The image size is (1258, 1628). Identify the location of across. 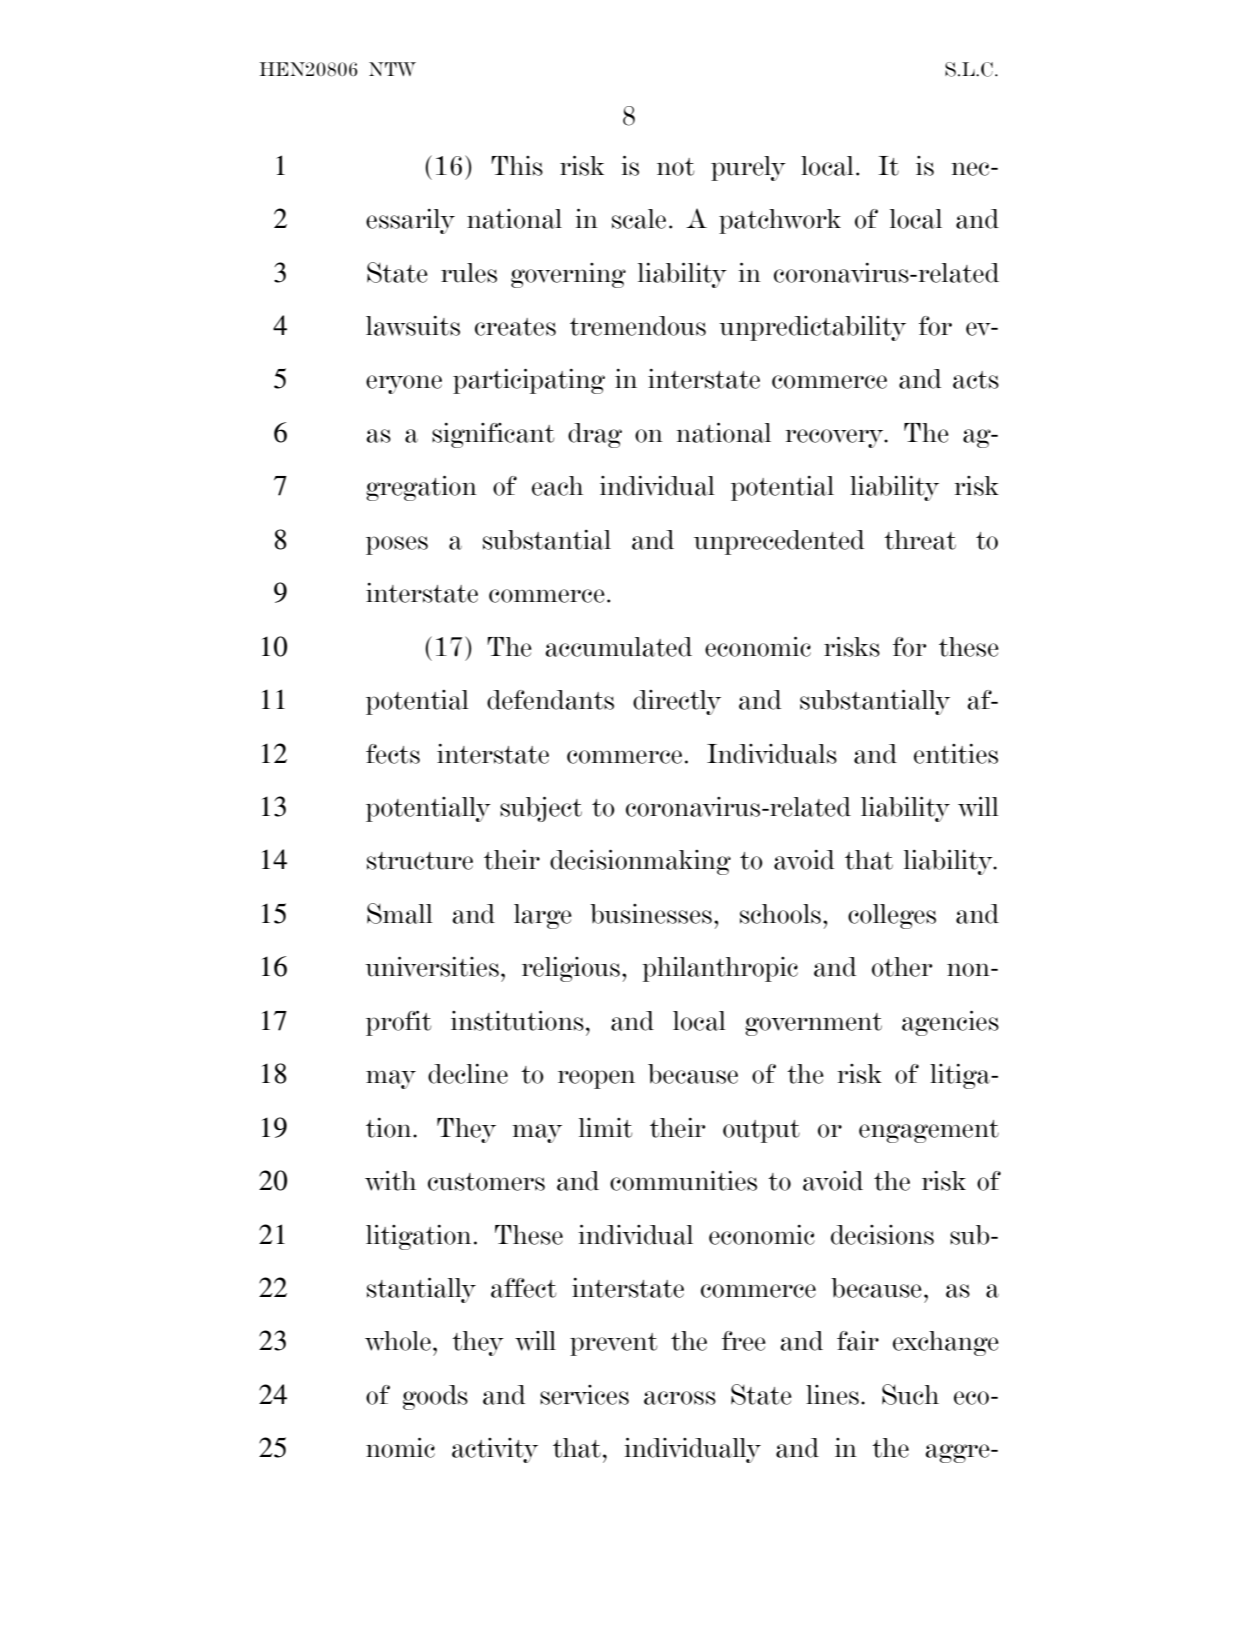
(680, 1398).
